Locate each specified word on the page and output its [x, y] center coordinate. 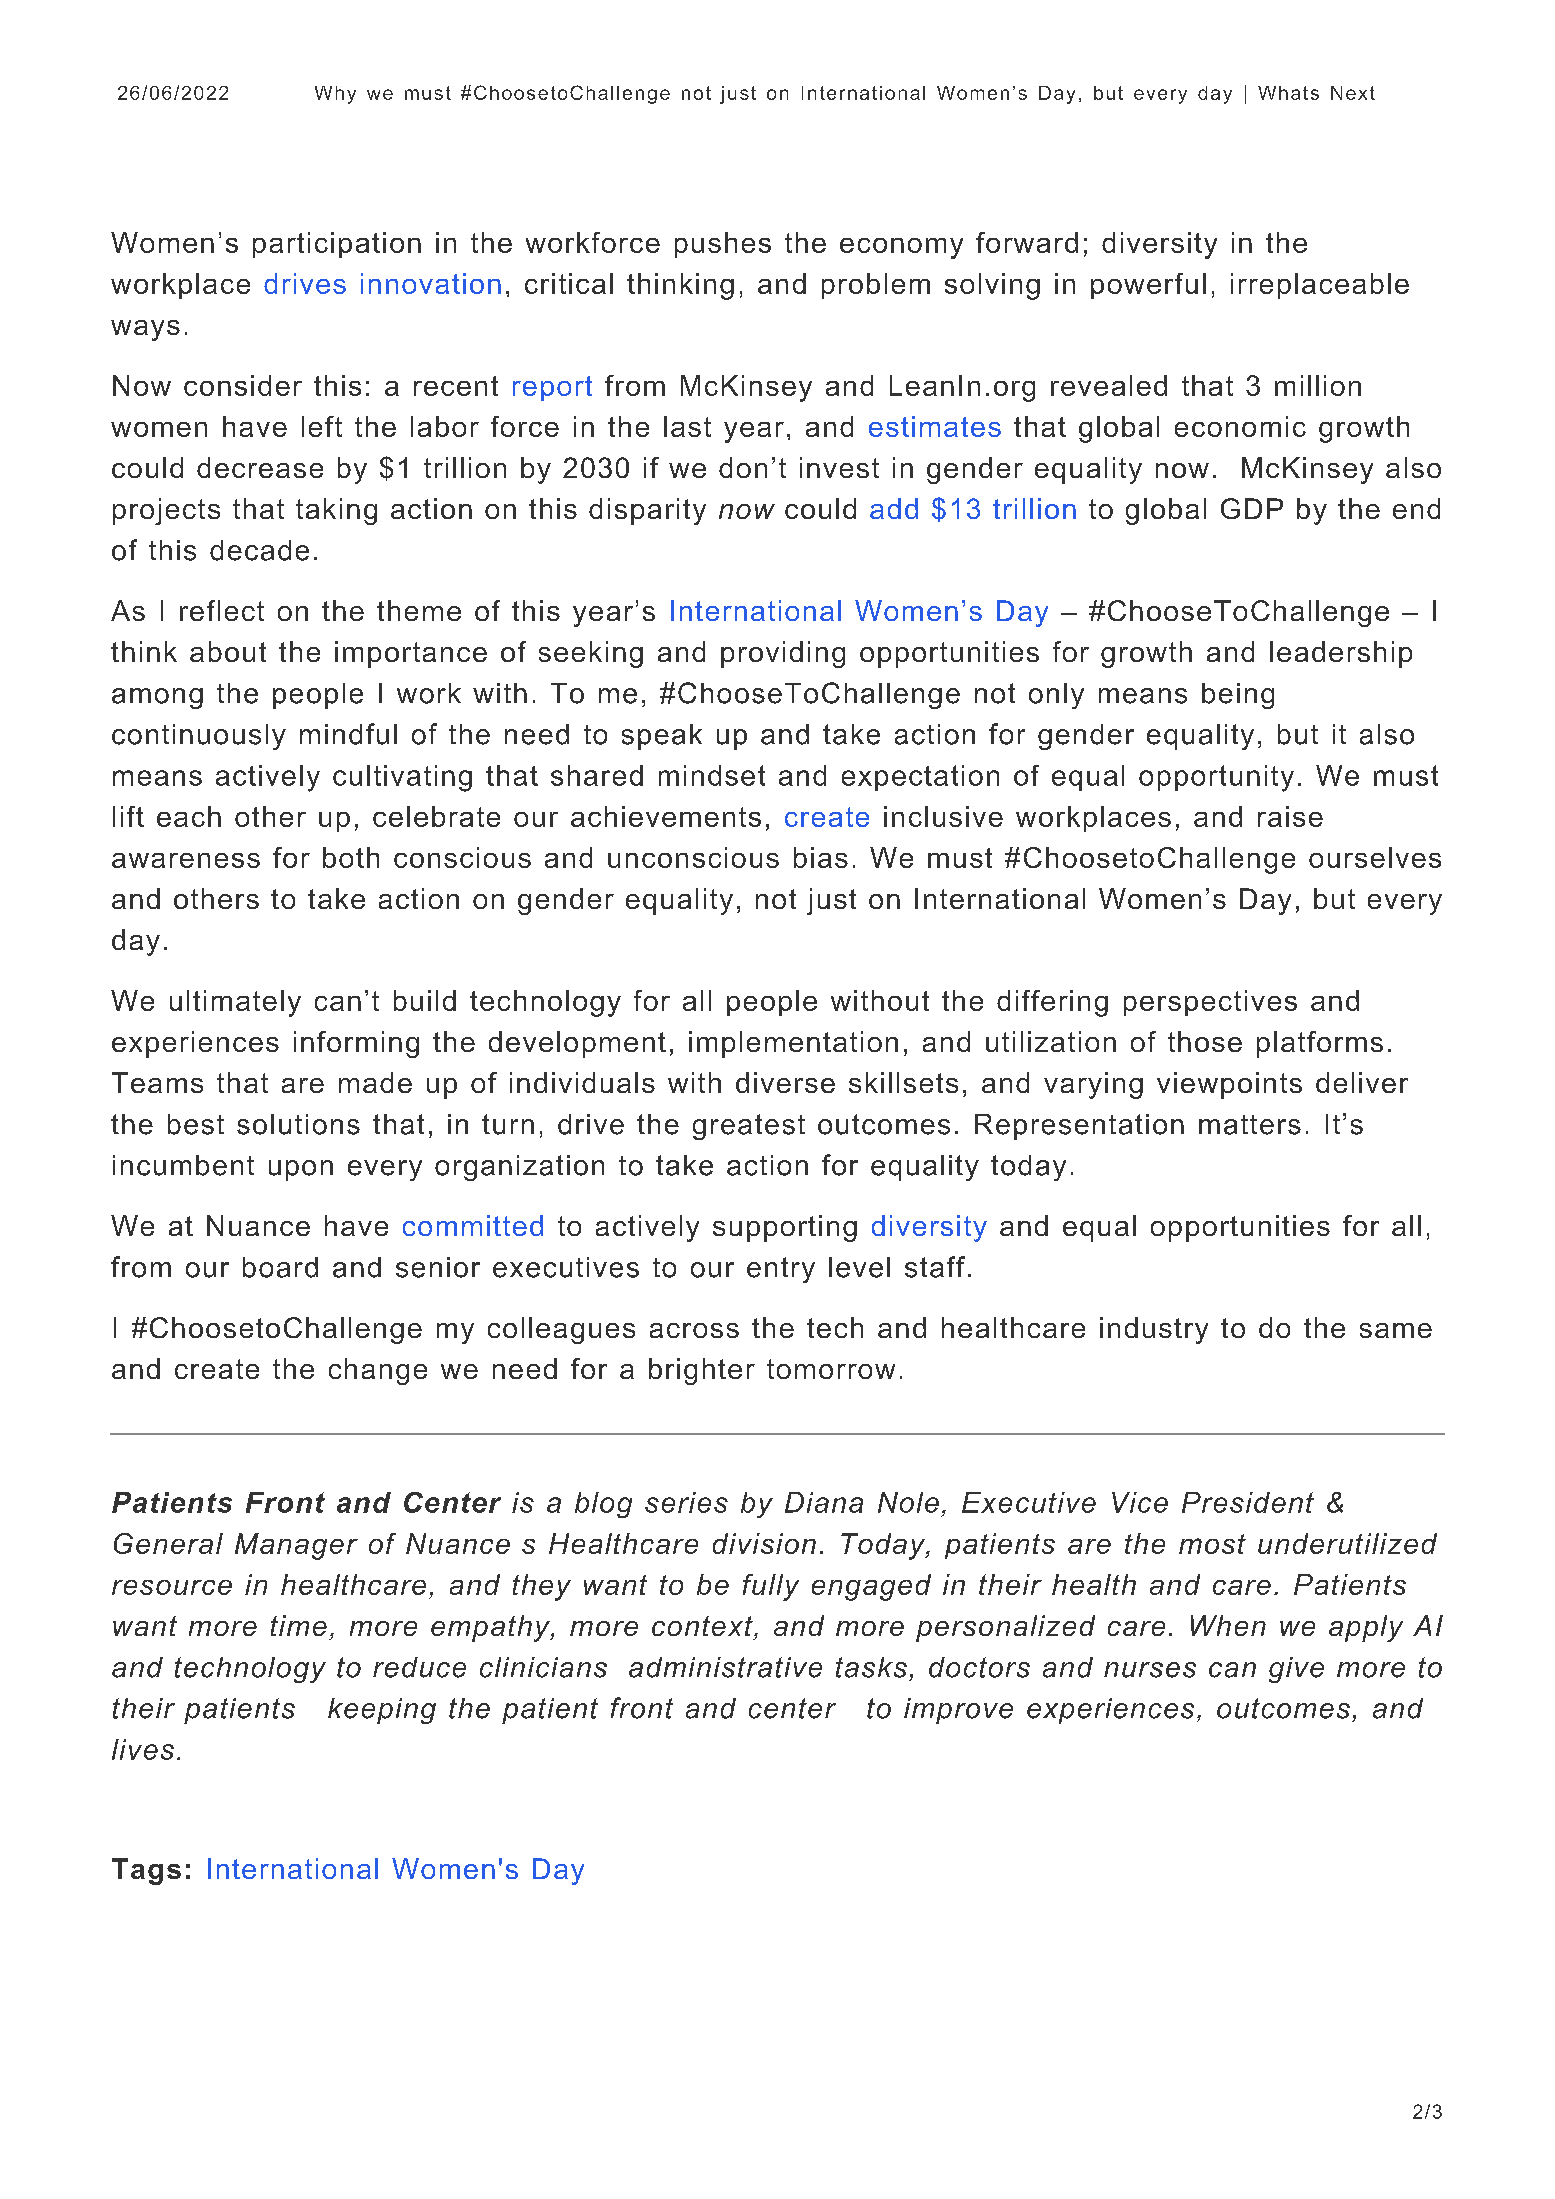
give [1296, 1670]
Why [335, 95]
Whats [1288, 93]
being [1238, 696]
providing [783, 654]
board [280, 1267]
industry [1154, 1330]
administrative [725, 1667]
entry [781, 1270]
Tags [146, 1871]
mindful [348, 734]
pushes [723, 245]
